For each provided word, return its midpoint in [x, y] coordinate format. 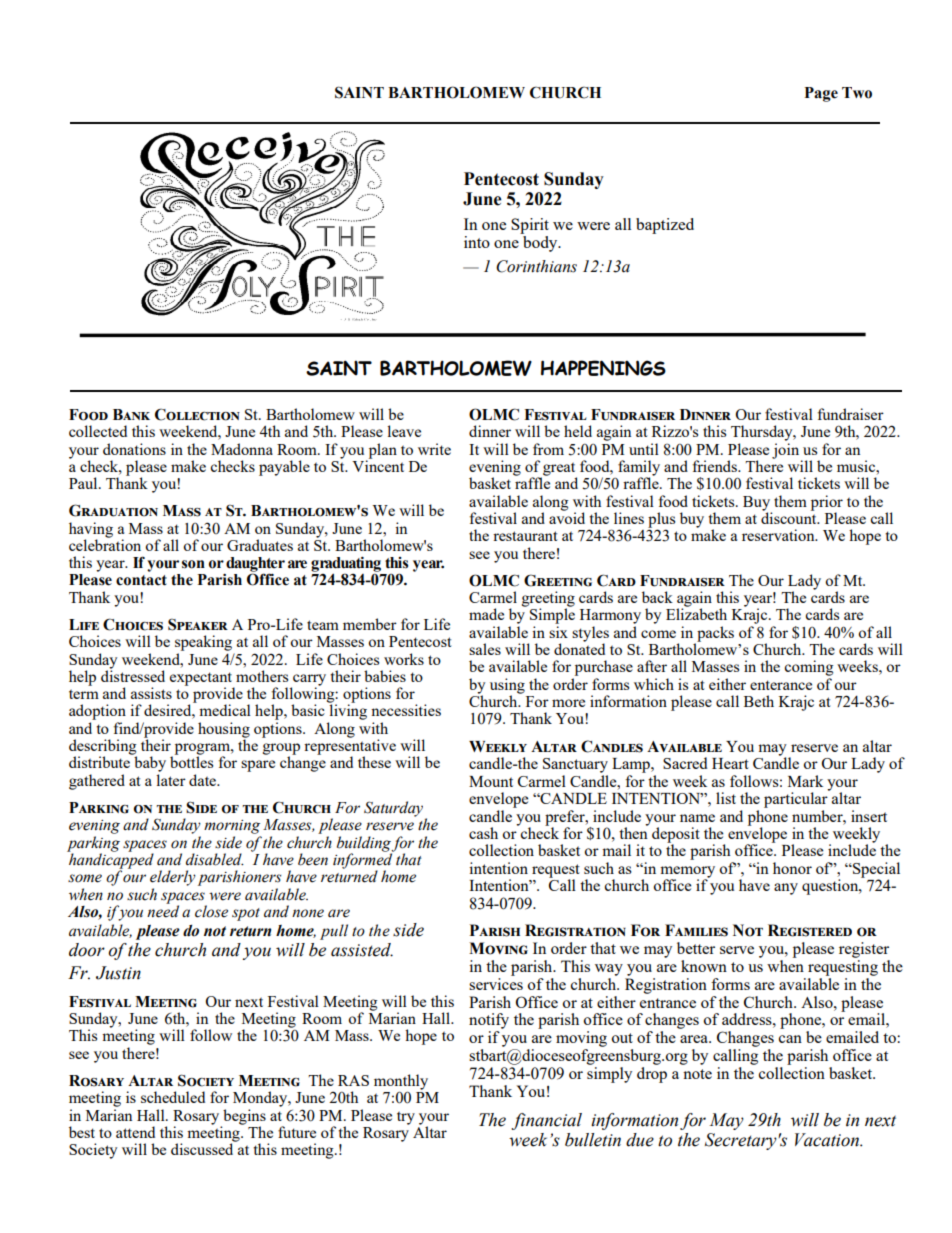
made [486, 614]
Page [821, 94]
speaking [203, 643]
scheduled [173, 1097]
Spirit [530, 226]
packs [714, 635]
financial [546, 1121]
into [477, 242]
